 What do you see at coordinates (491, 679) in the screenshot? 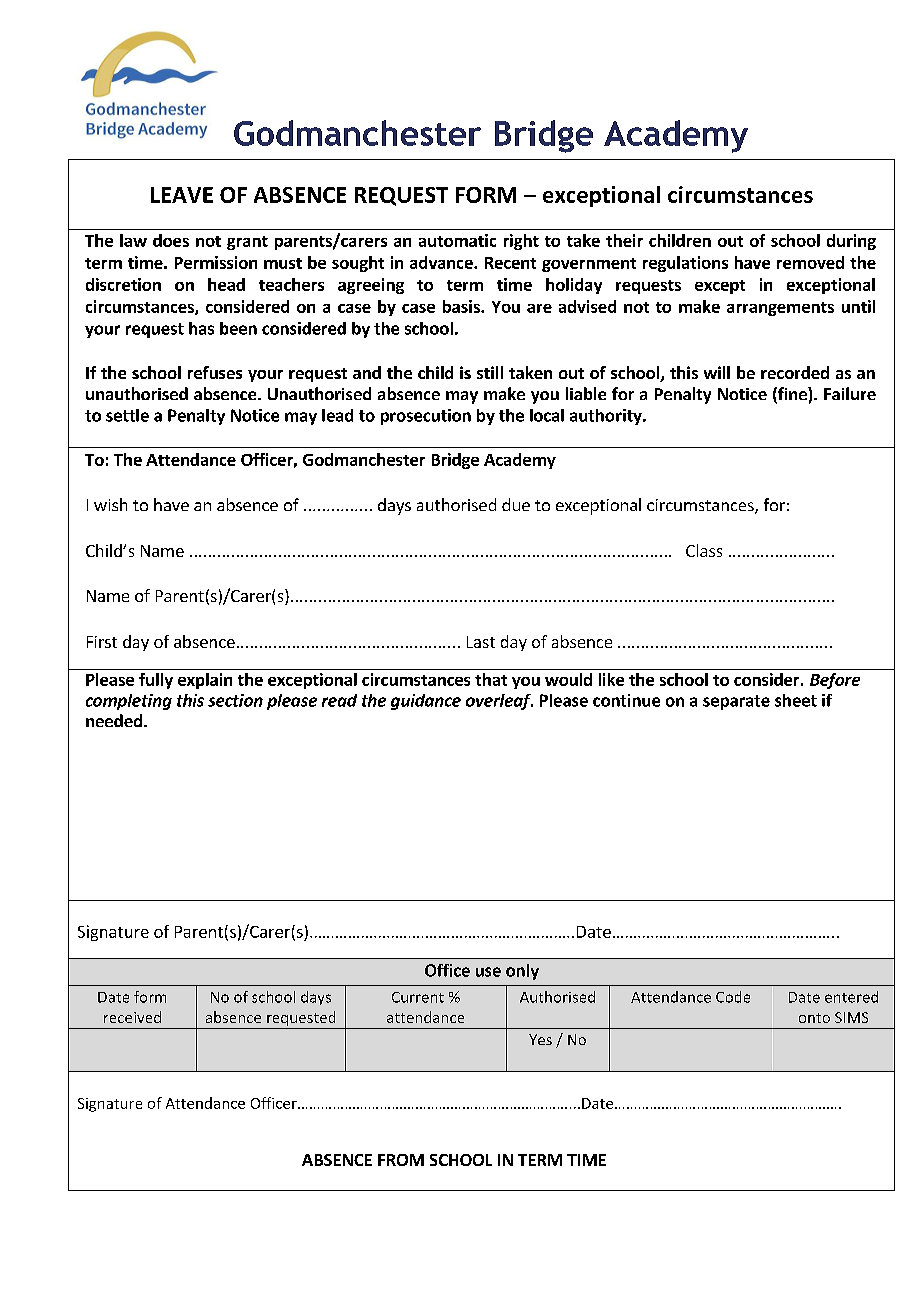
I see `that` at bounding box center [491, 679].
